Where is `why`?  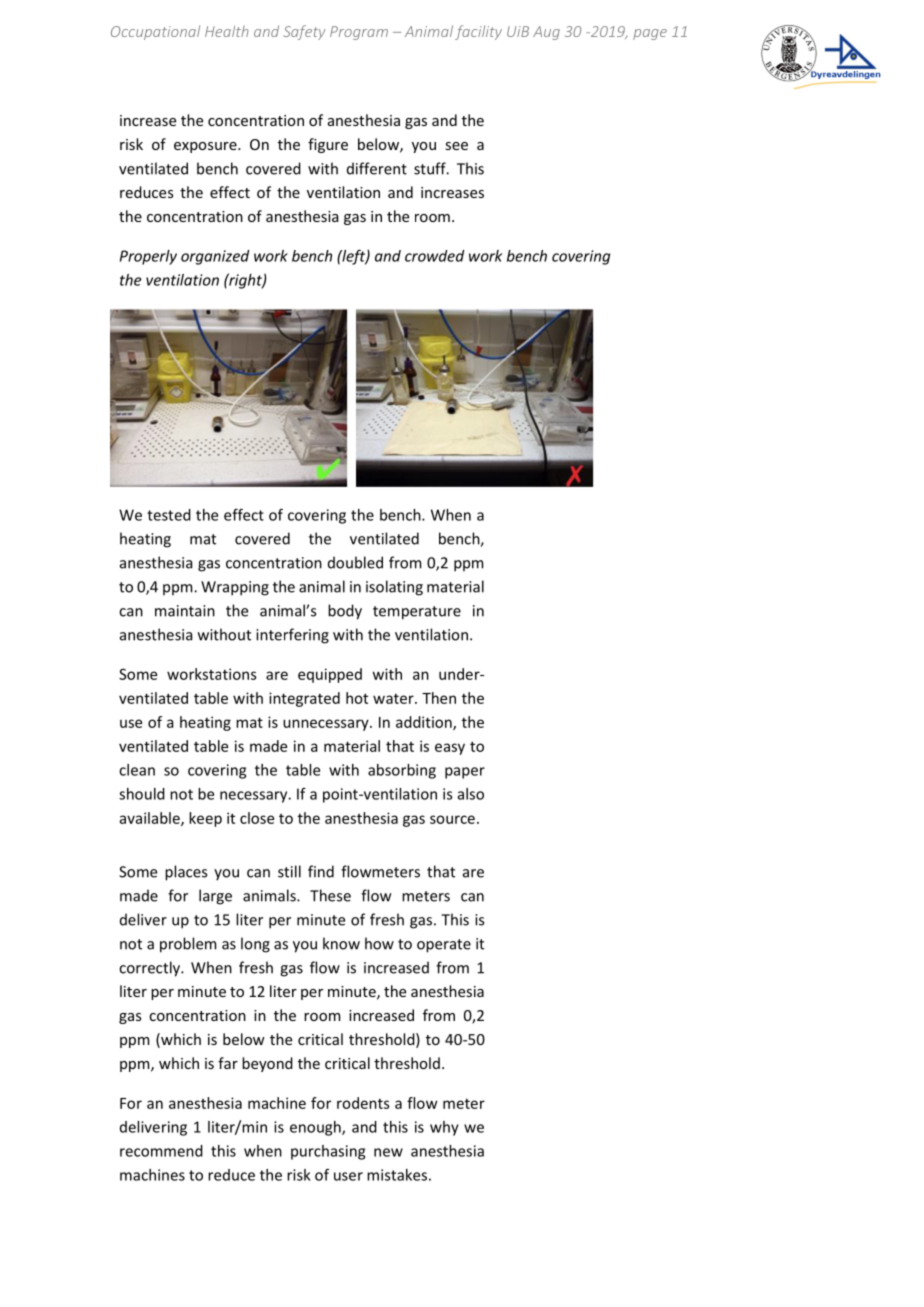 why is located at coordinates (444, 1128).
